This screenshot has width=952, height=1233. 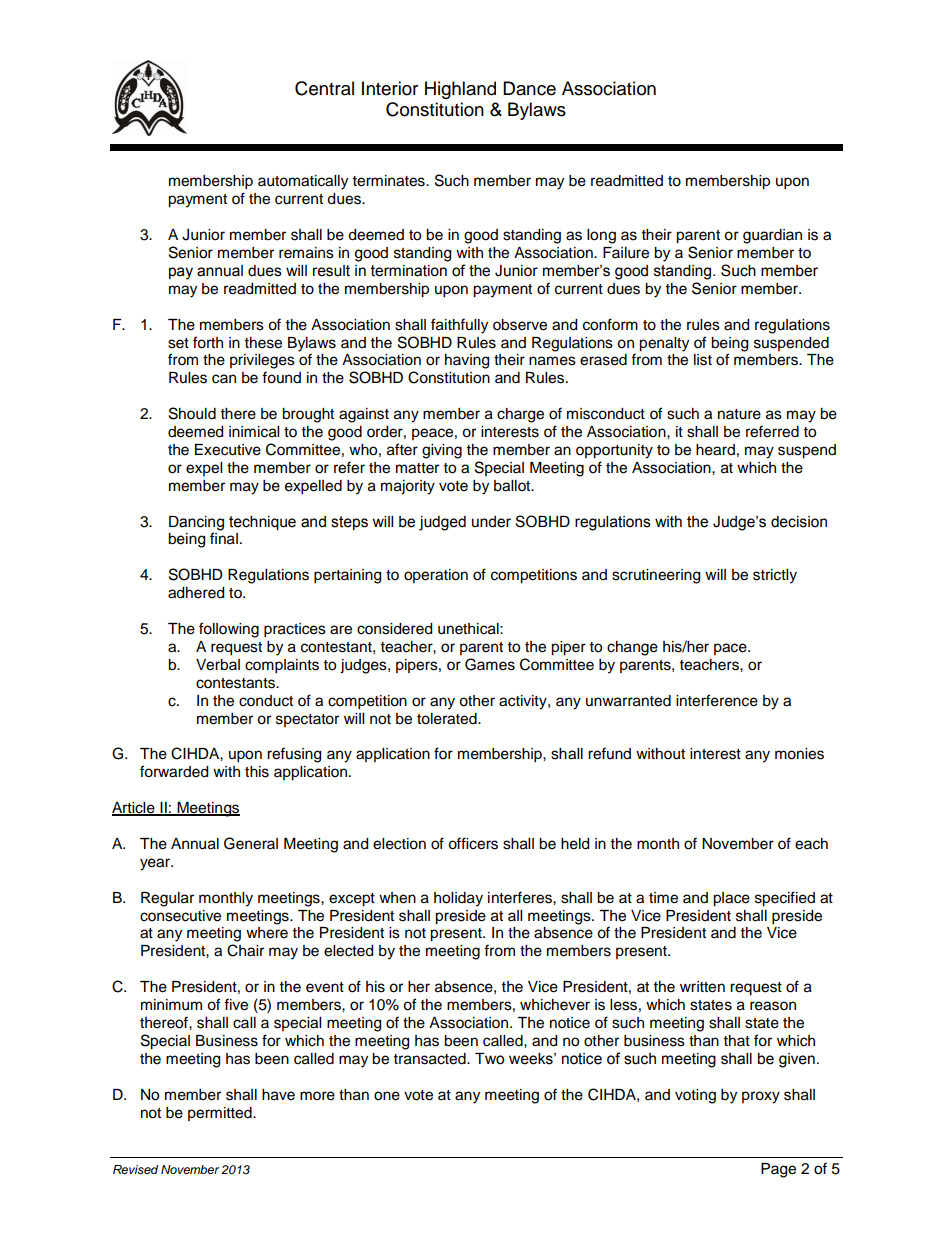 What do you see at coordinates (324, 88) in the screenshot?
I see `Central` at bounding box center [324, 88].
